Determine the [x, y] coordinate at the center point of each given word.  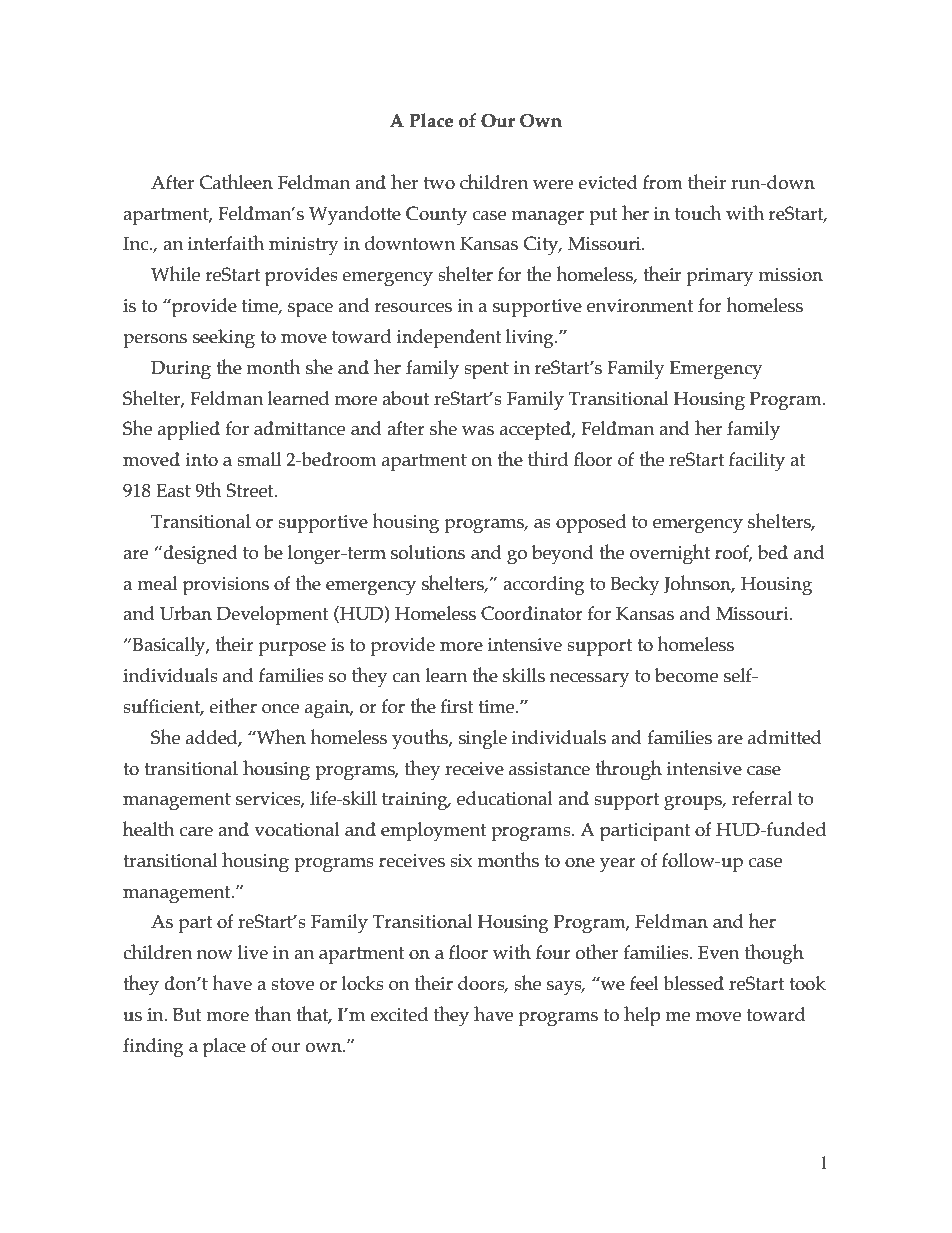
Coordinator [532, 613]
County [436, 216]
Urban [186, 613]
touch [698, 213]
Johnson [699, 584]
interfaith [226, 243]
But [187, 1015]
